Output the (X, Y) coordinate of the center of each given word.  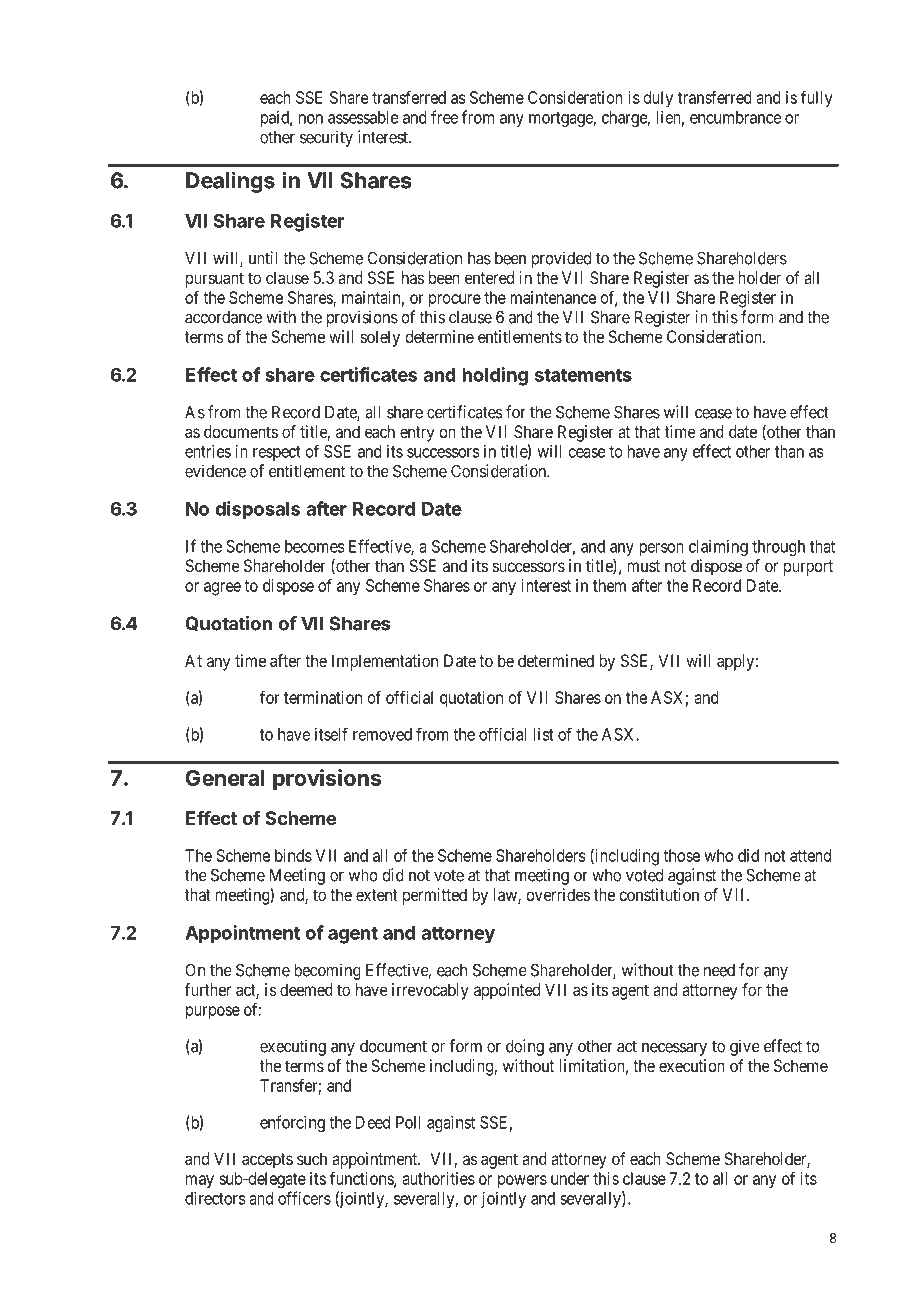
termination (323, 697)
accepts (267, 1161)
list (543, 734)
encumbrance (735, 117)
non (311, 119)
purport (808, 568)
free (444, 117)
